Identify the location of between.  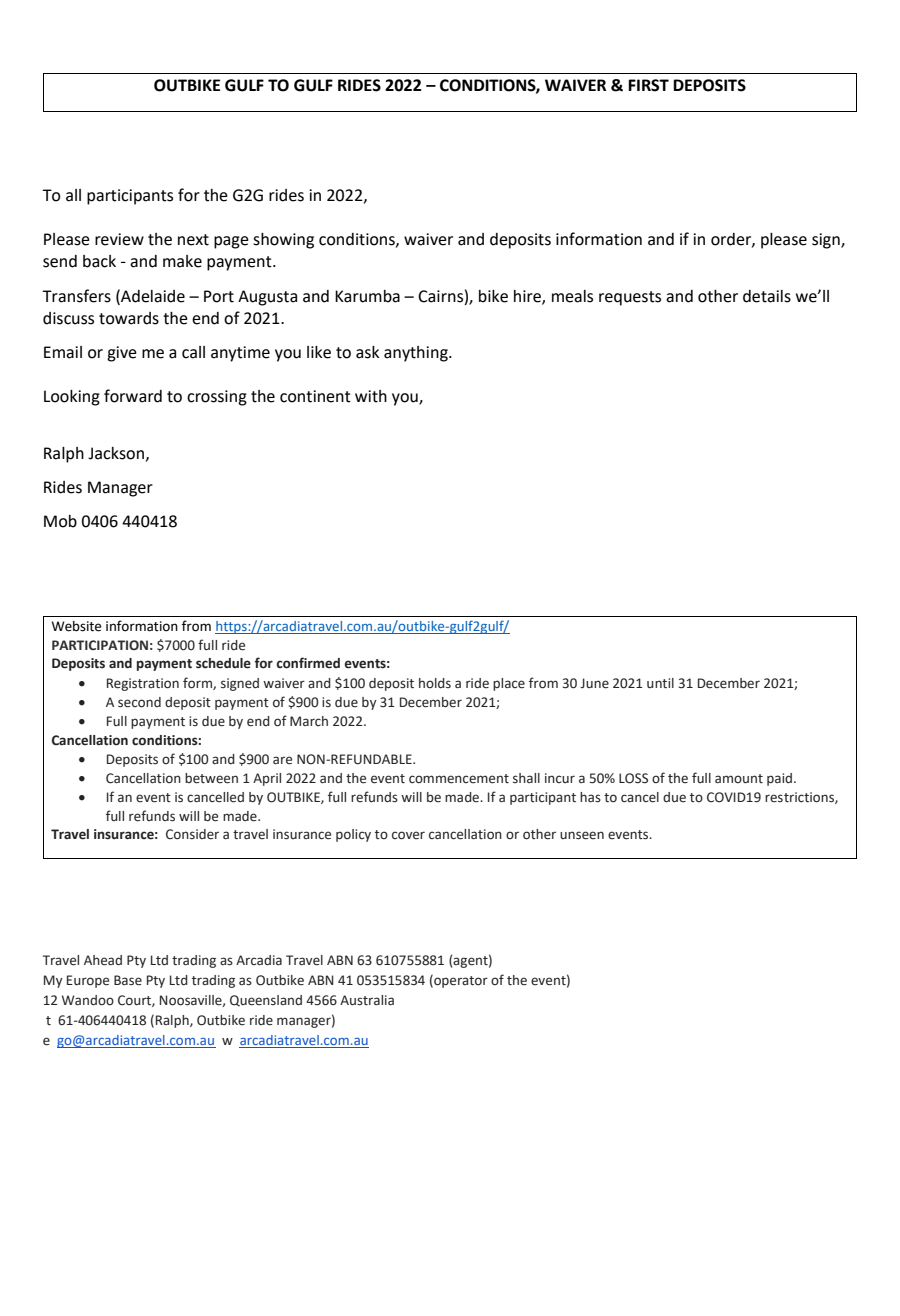
(211, 778).
